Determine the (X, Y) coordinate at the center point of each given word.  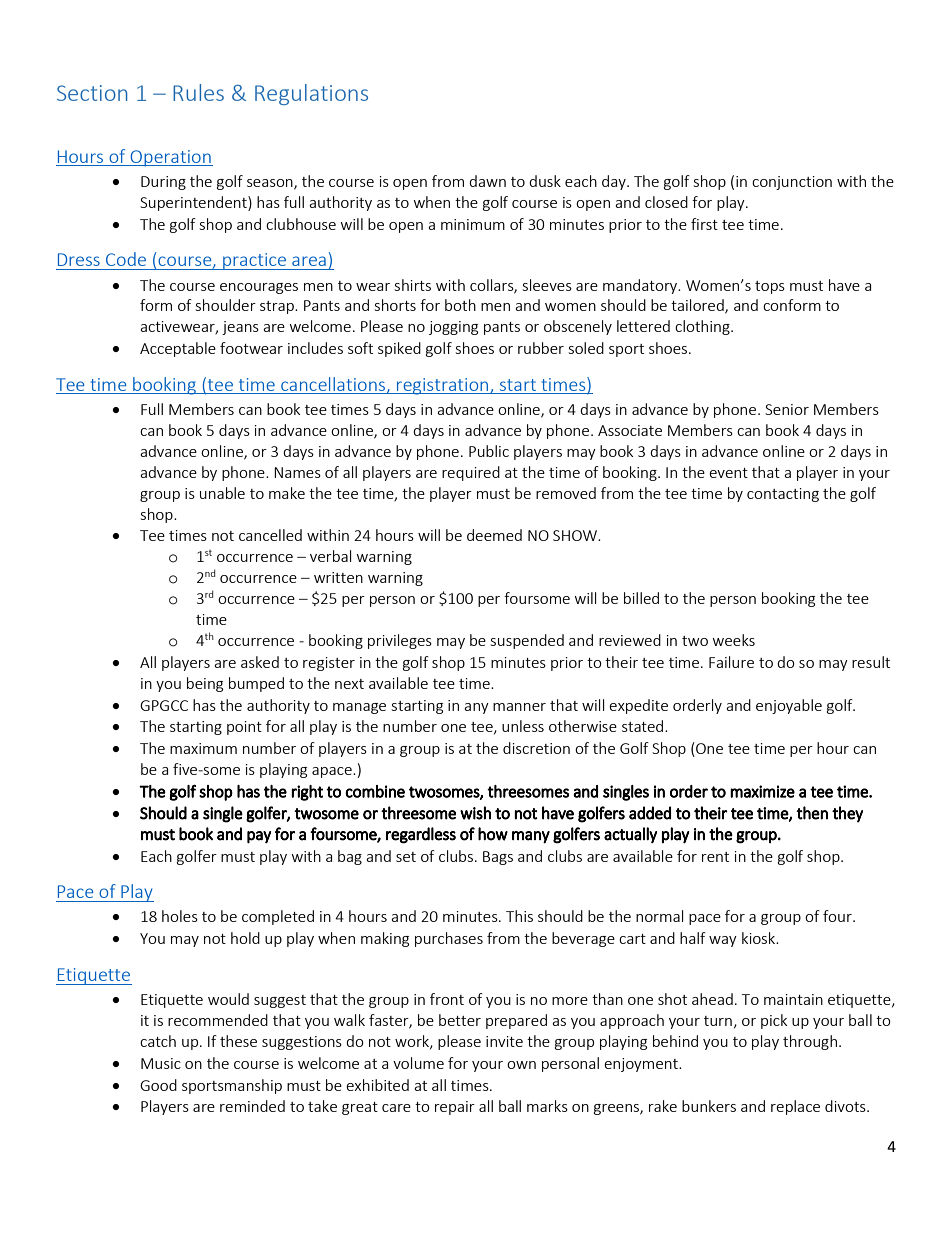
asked (260, 662)
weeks (734, 640)
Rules (198, 92)
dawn (487, 181)
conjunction (792, 183)
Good (158, 1085)
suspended (527, 641)
